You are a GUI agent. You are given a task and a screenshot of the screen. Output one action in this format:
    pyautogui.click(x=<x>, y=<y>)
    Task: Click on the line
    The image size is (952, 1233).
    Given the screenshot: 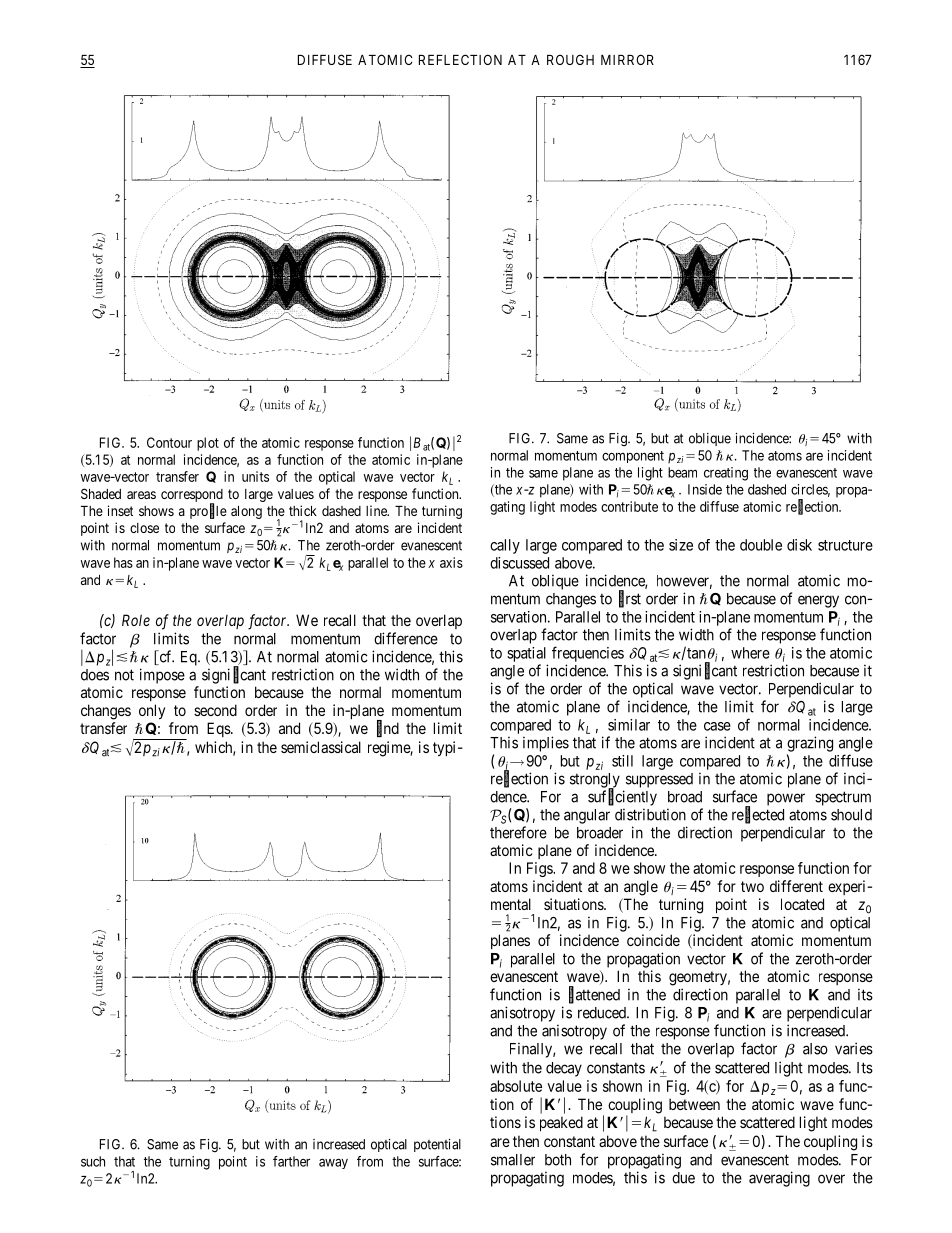 What is the action you would take?
    pyautogui.click(x=377, y=510)
